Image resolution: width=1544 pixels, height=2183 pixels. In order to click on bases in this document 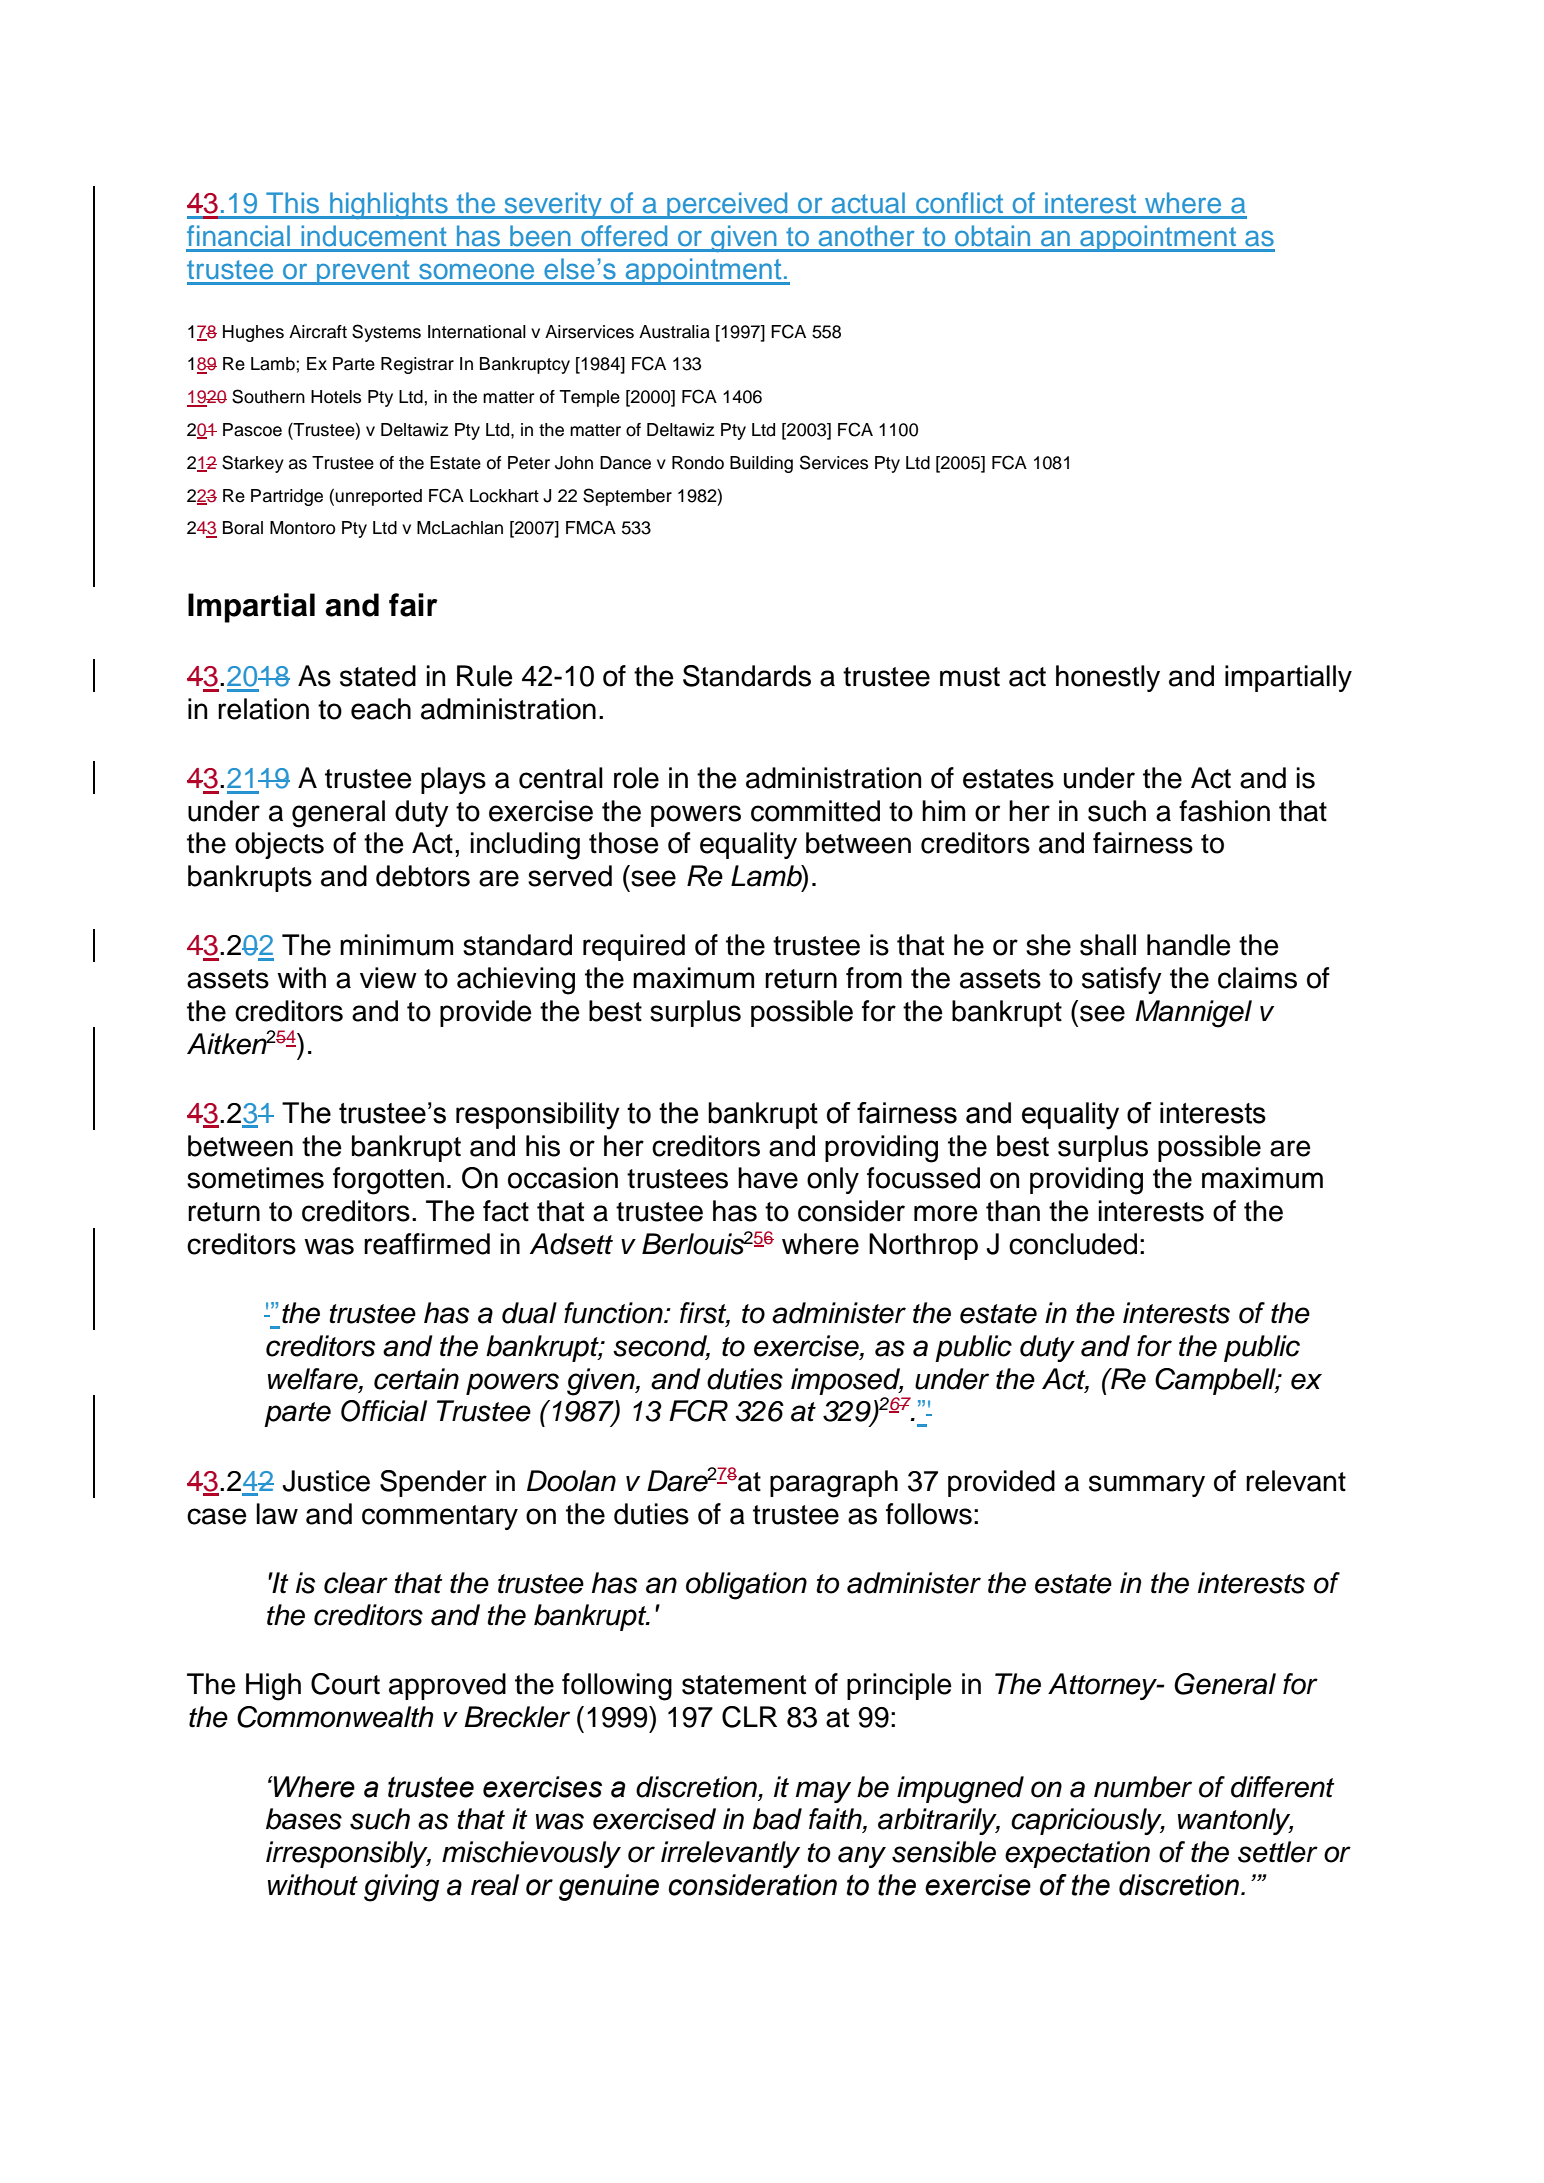, I will do `click(304, 1819)`.
